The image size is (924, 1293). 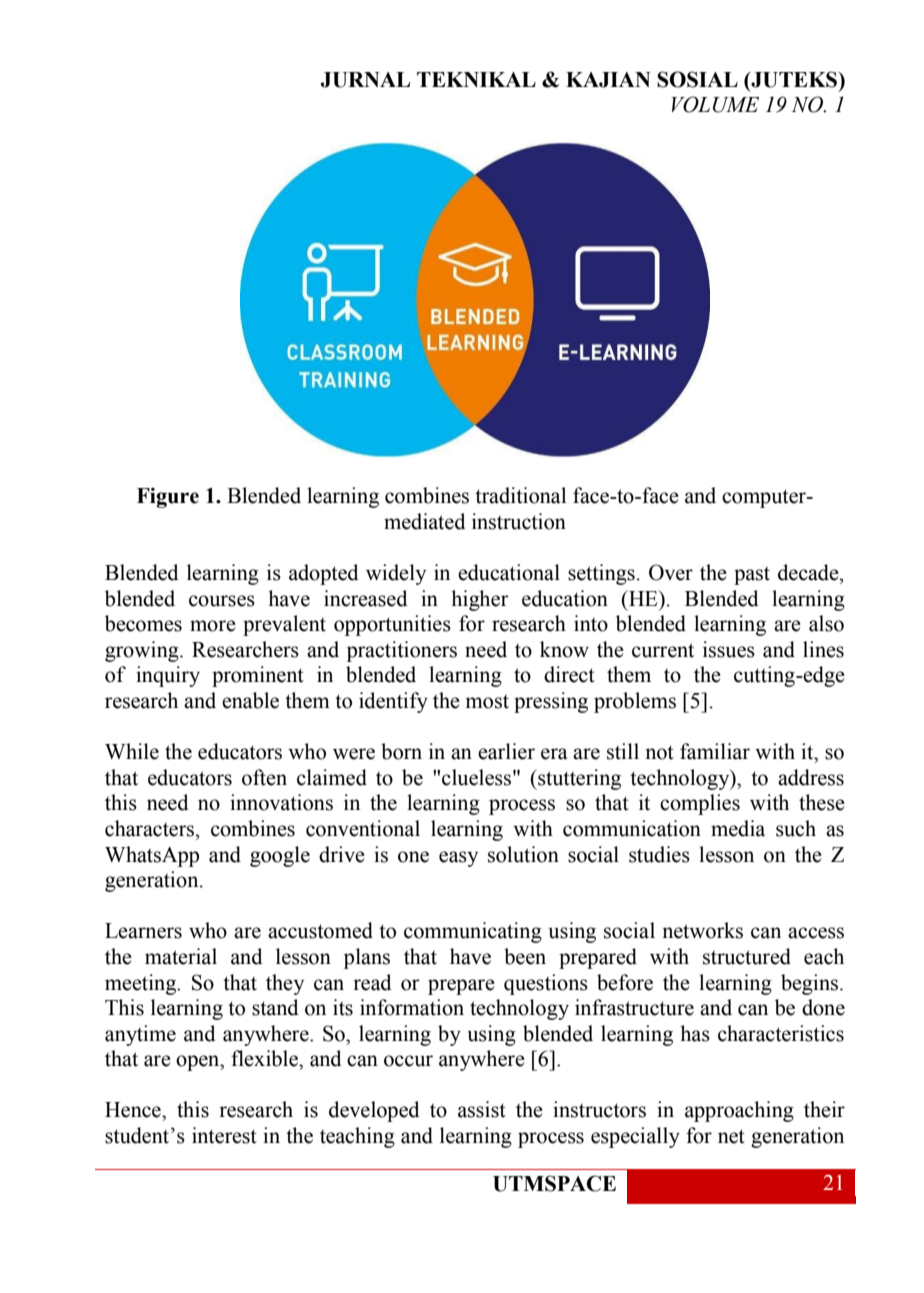 What do you see at coordinates (520, 495) in the document?
I see `traditional` at bounding box center [520, 495].
